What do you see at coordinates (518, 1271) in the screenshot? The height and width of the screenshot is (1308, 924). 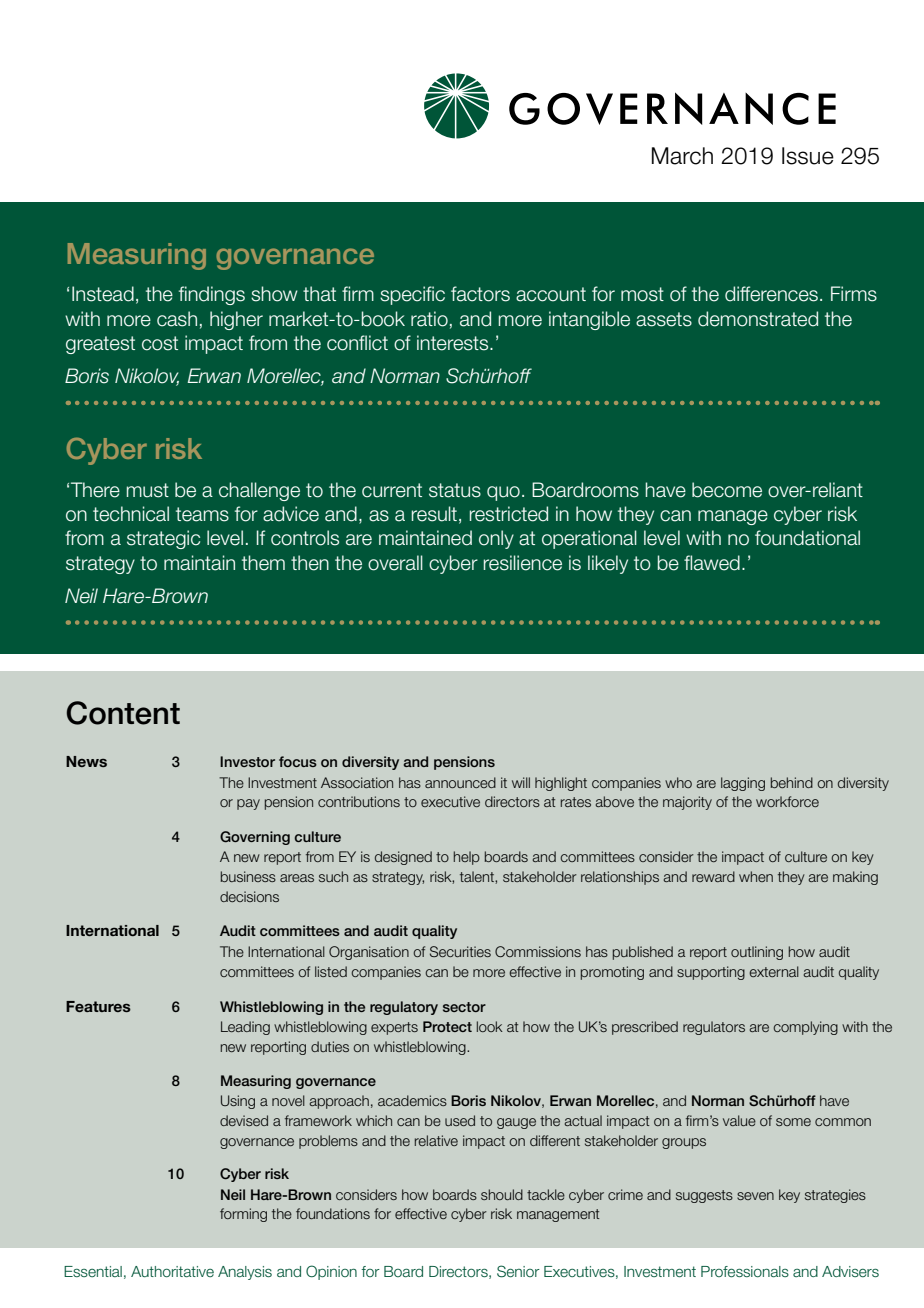 I see `Senior` at bounding box center [518, 1271].
